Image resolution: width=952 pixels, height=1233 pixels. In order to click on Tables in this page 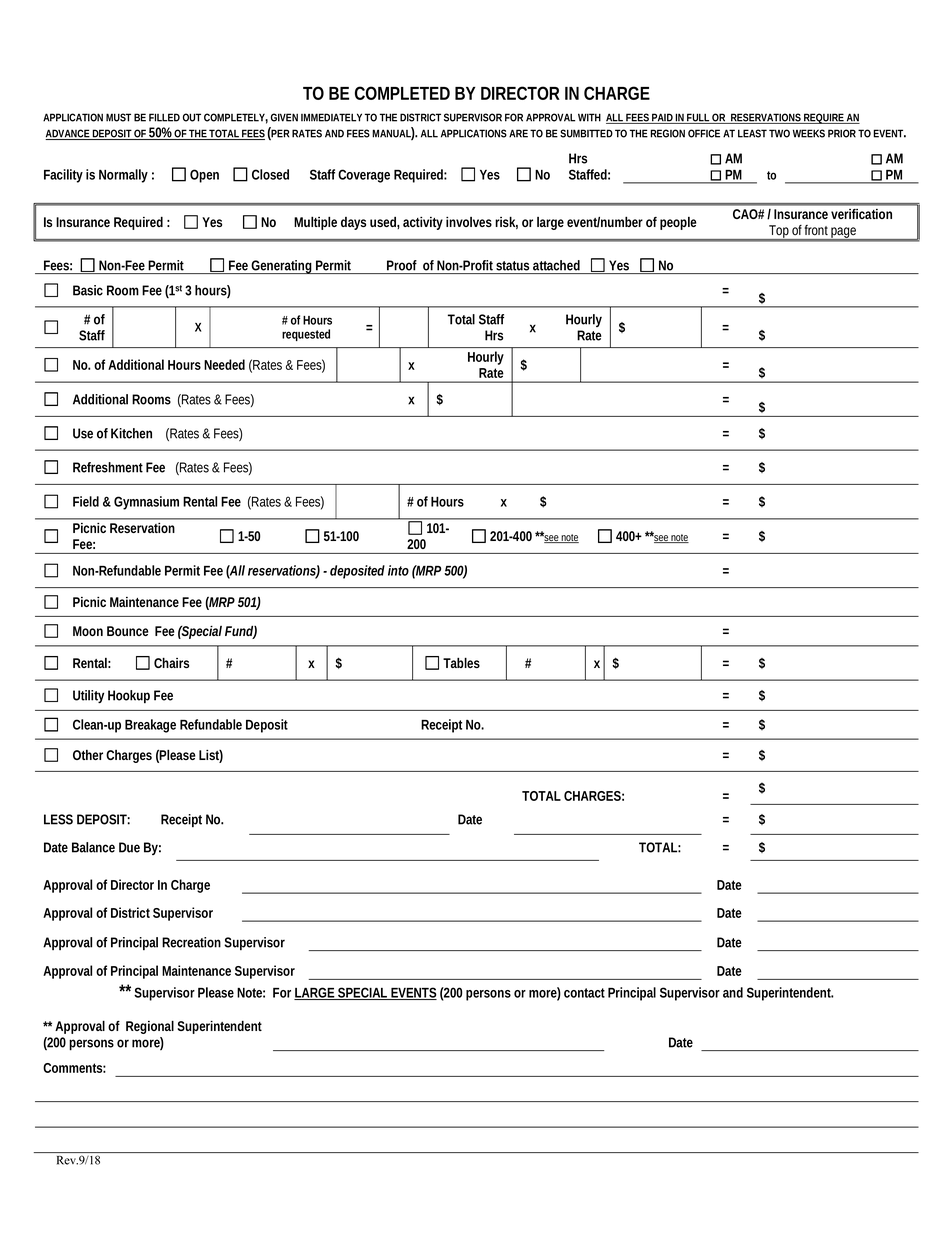, I will do `click(461, 662)`.
